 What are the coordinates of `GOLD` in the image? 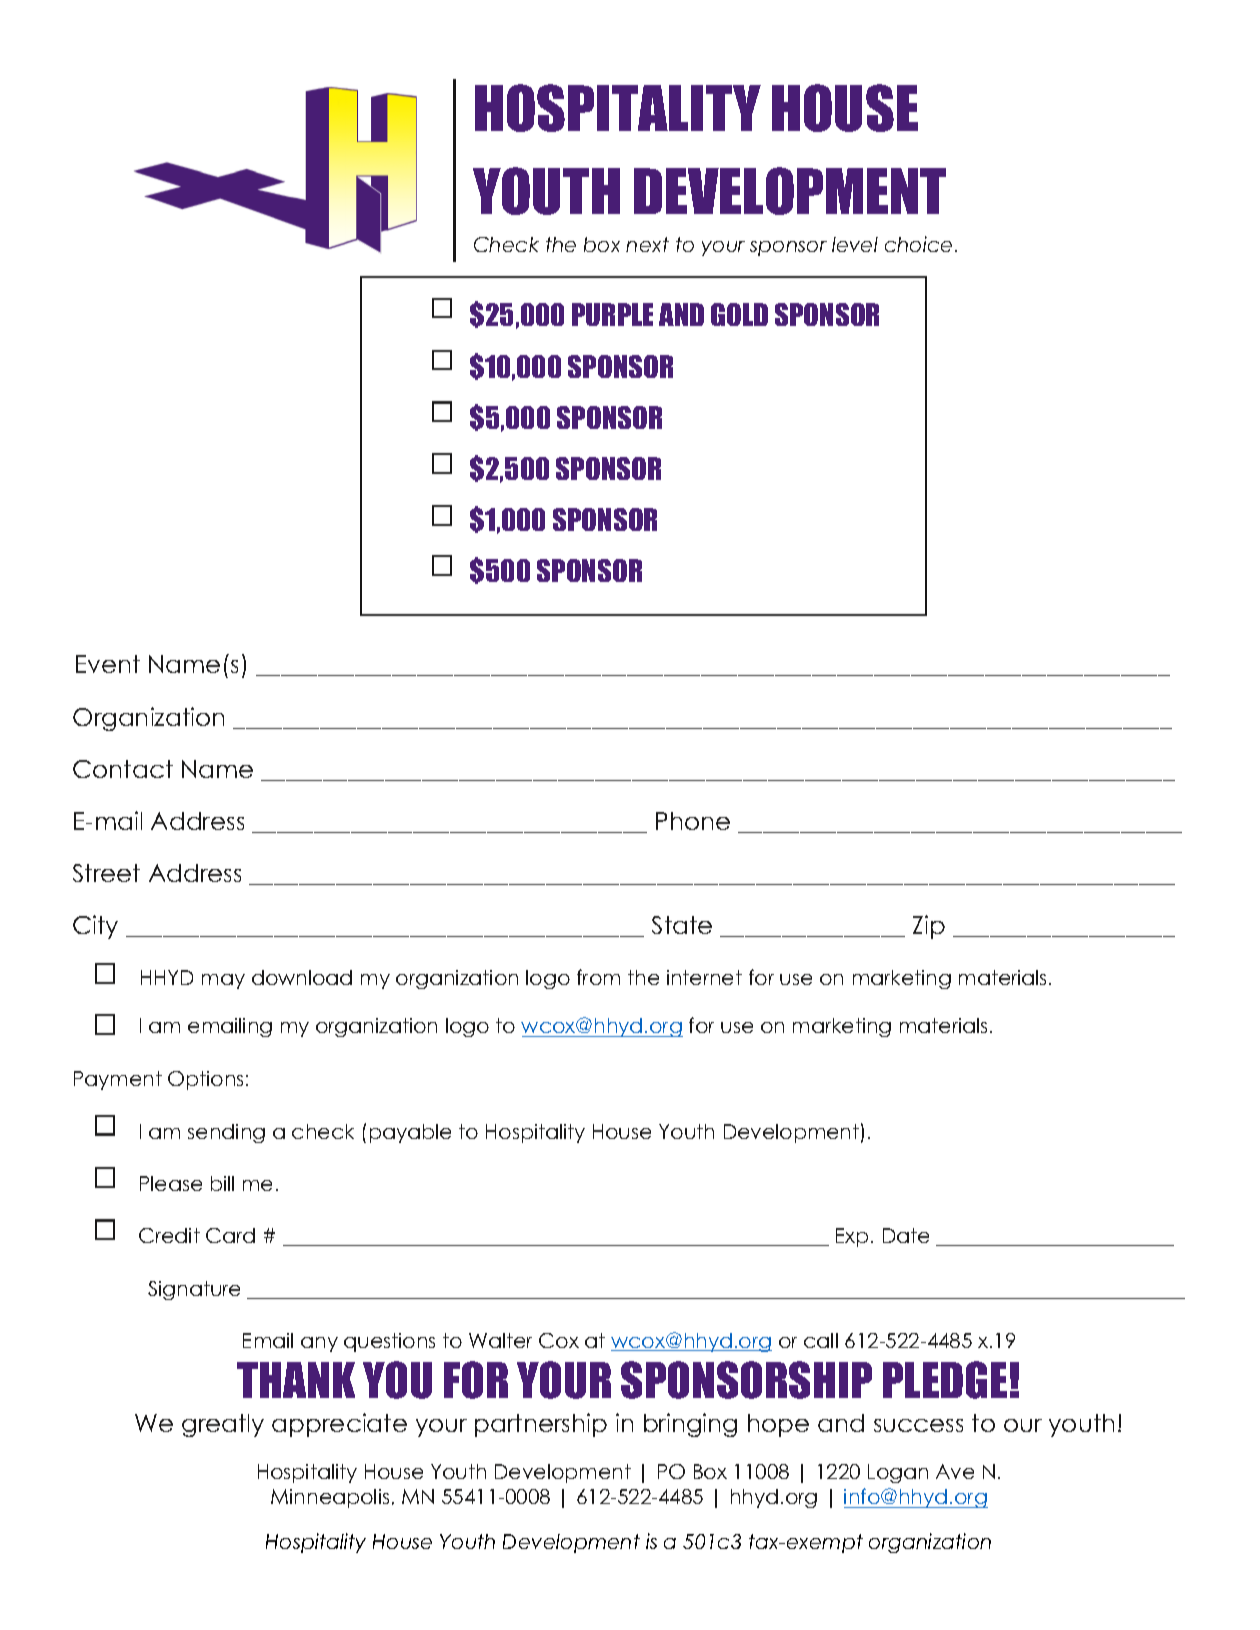 It's located at (739, 314).
